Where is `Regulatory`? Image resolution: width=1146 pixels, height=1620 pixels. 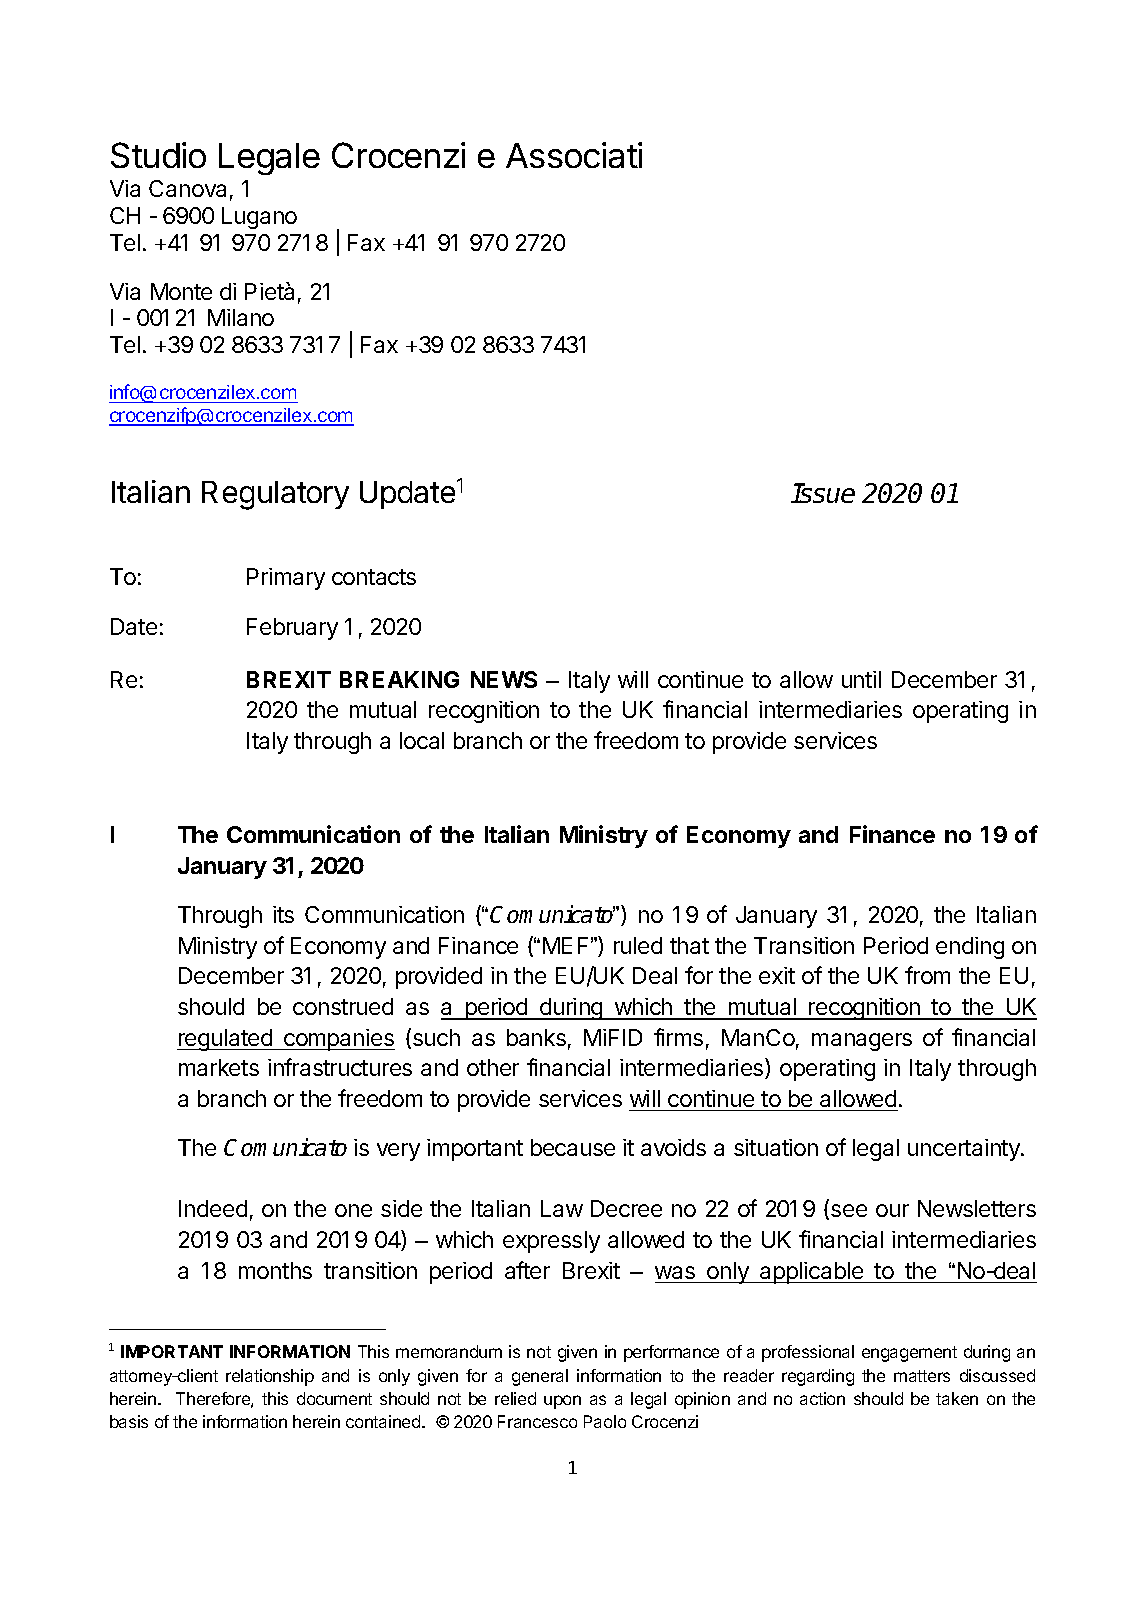 Regulatory is located at coordinates (275, 495).
